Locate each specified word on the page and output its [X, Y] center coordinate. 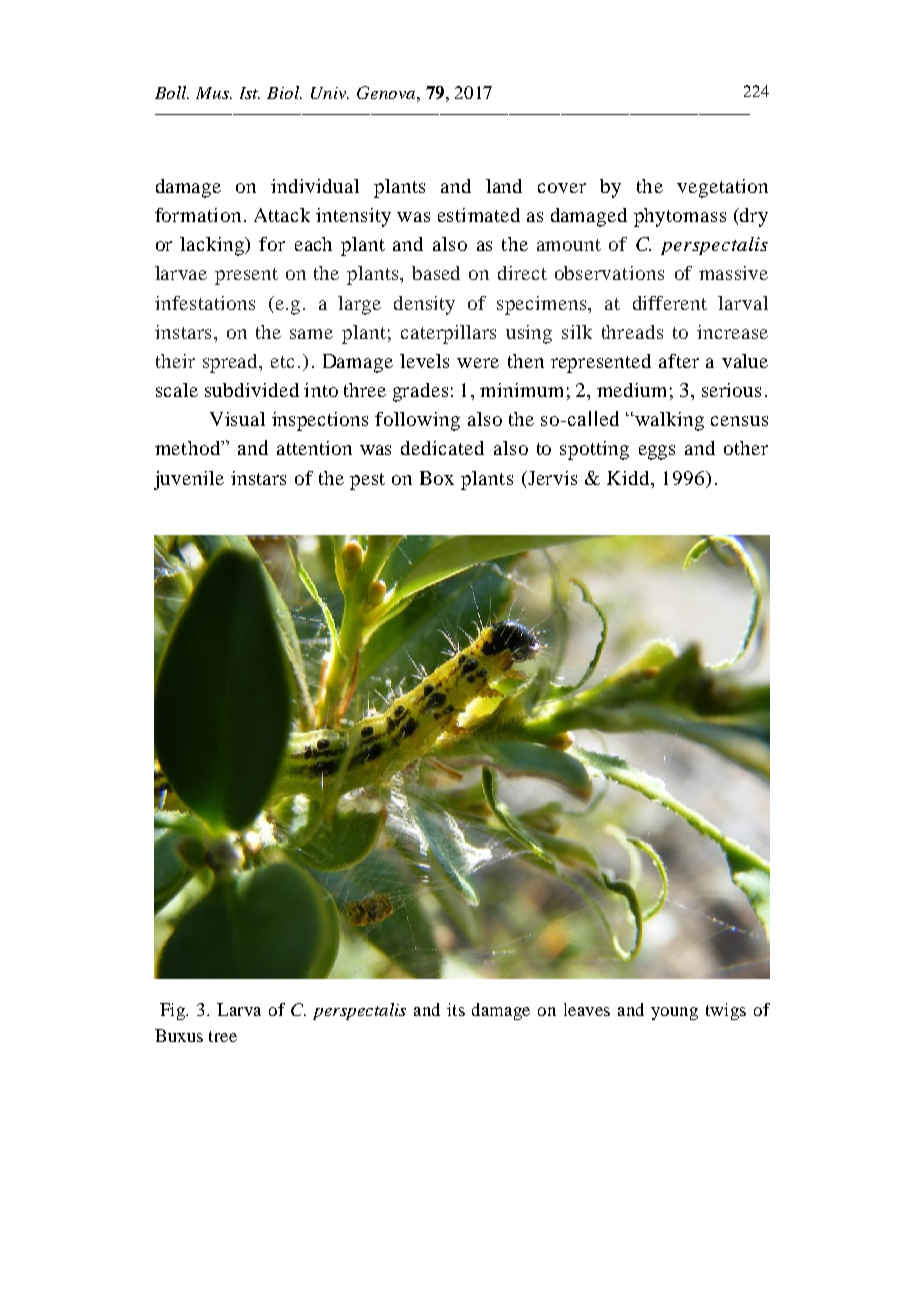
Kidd [630, 478]
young [674, 1013]
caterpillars [448, 334]
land [504, 186]
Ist [250, 93]
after [679, 361]
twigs [726, 1011]
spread [232, 363]
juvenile [189, 480]
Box [437, 478]
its [456, 1009]
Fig [173, 1011]
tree [223, 1036]
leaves [587, 1009]
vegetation [722, 188]
